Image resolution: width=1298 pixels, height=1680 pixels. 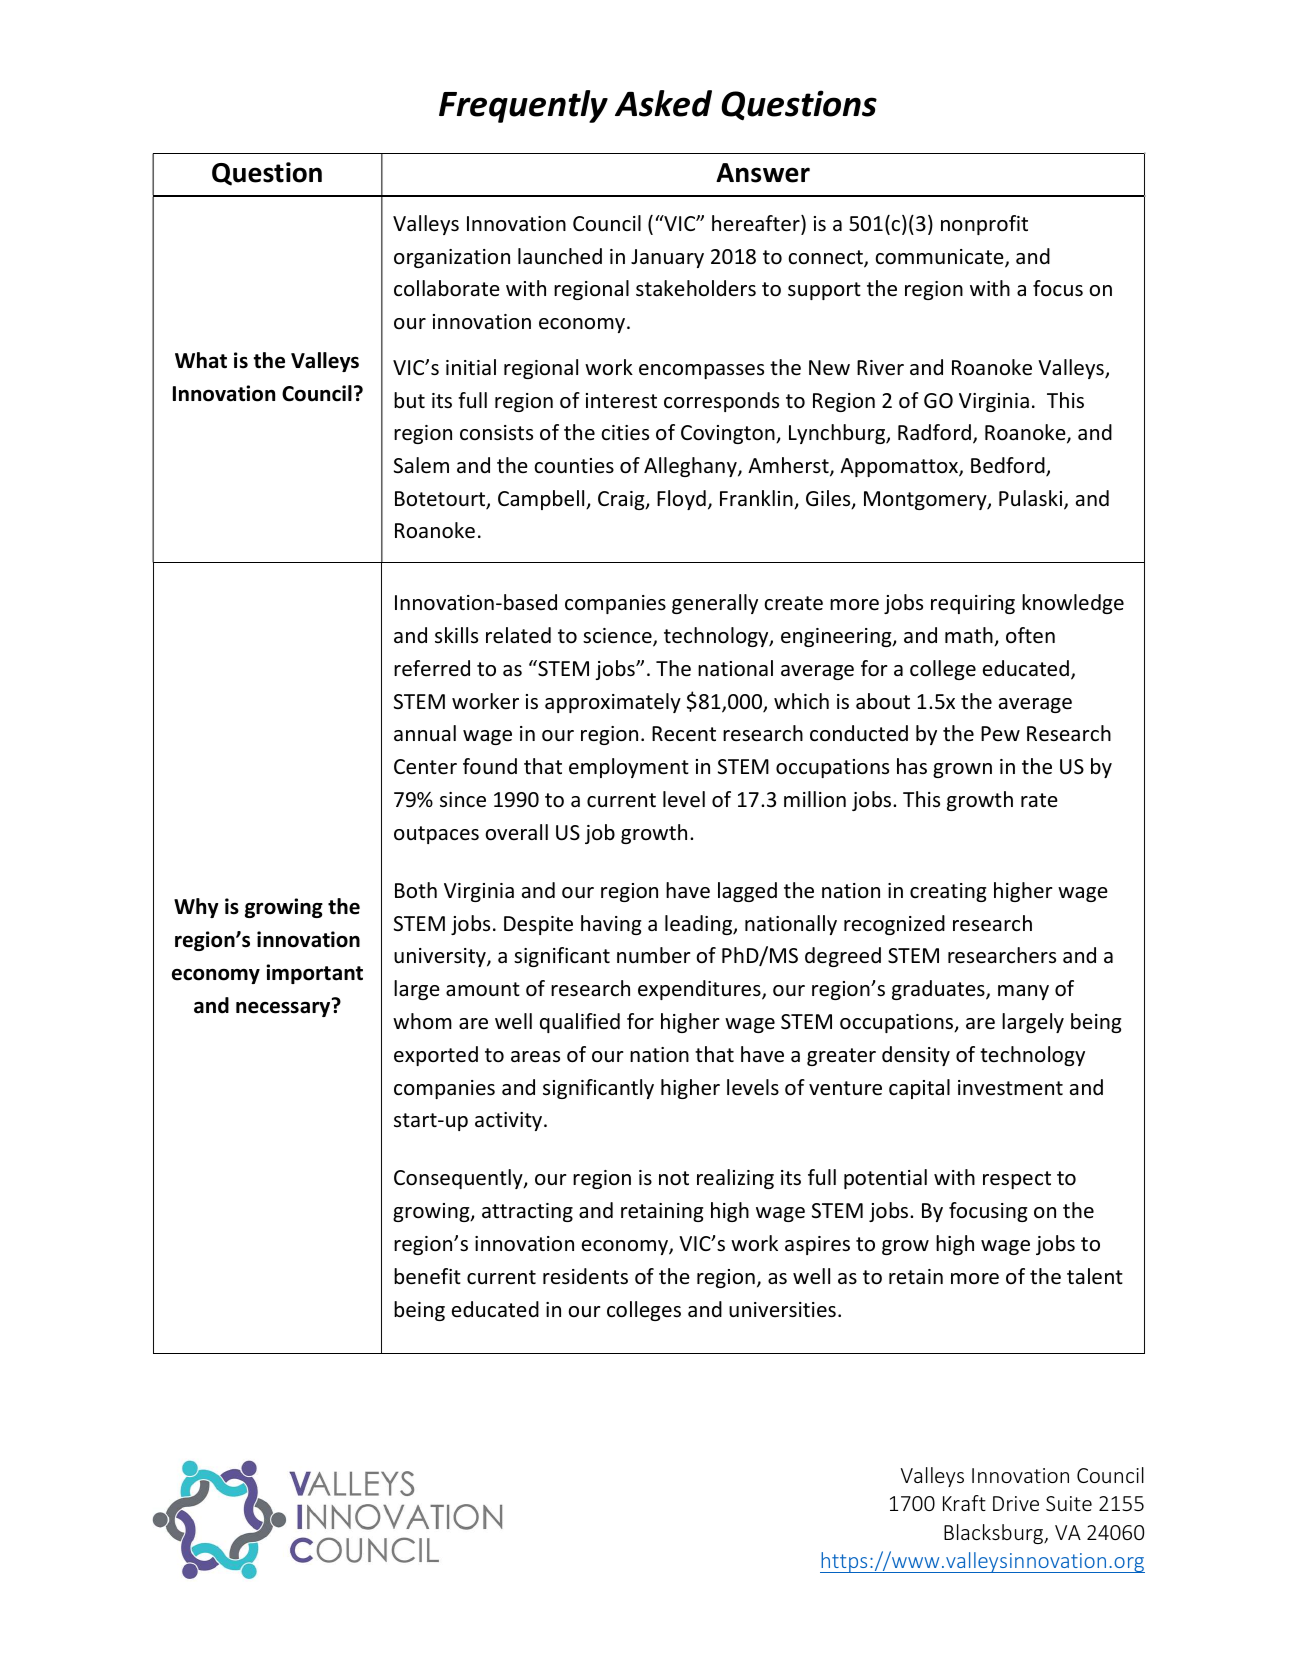 I want to click on benefit, so click(x=427, y=1276).
